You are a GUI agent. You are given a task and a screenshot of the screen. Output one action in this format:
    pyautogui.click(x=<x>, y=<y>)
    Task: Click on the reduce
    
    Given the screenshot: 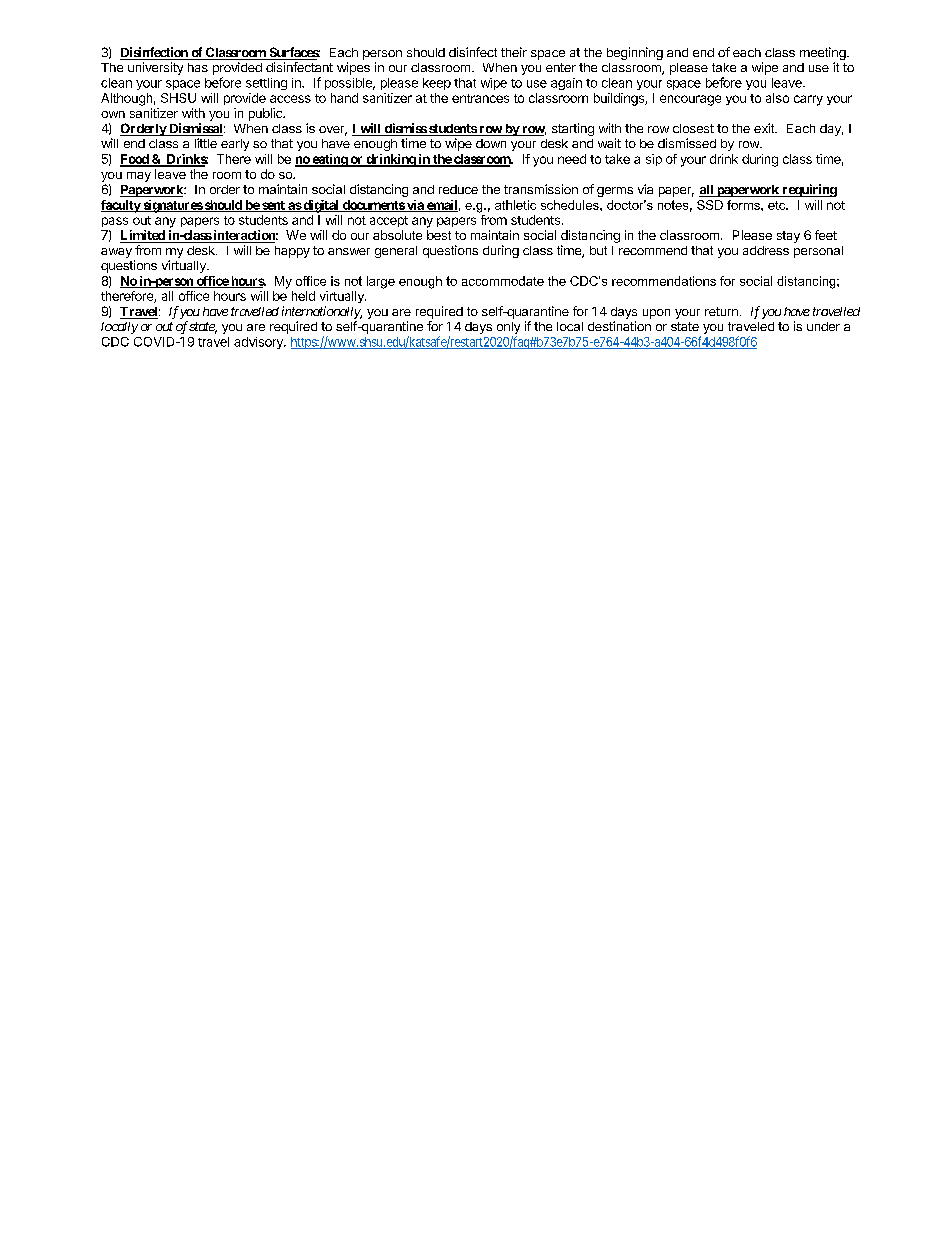 What is the action you would take?
    pyautogui.click(x=458, y=189)
